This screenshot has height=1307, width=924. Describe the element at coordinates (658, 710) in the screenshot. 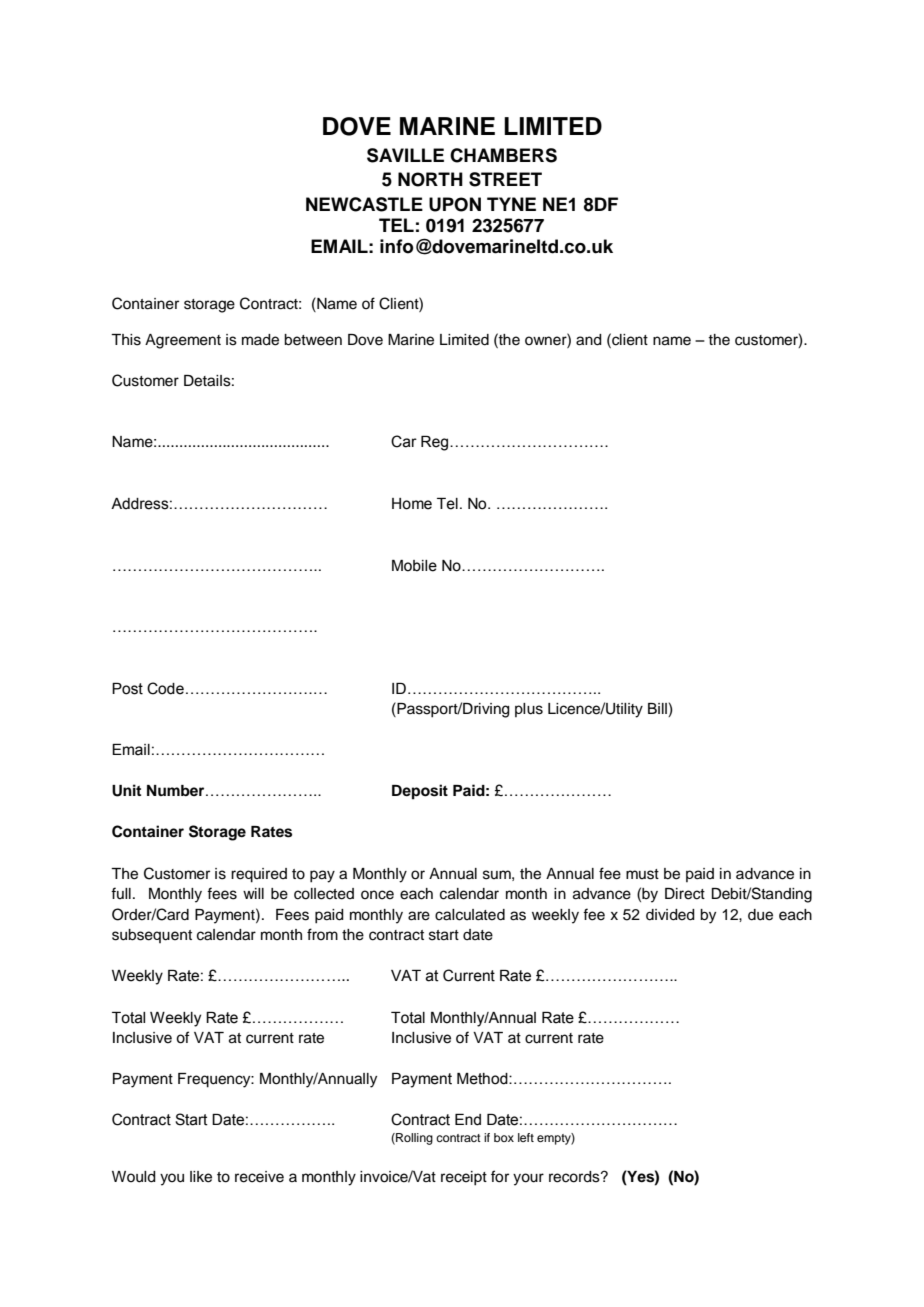

I see `Bill` at that location.
